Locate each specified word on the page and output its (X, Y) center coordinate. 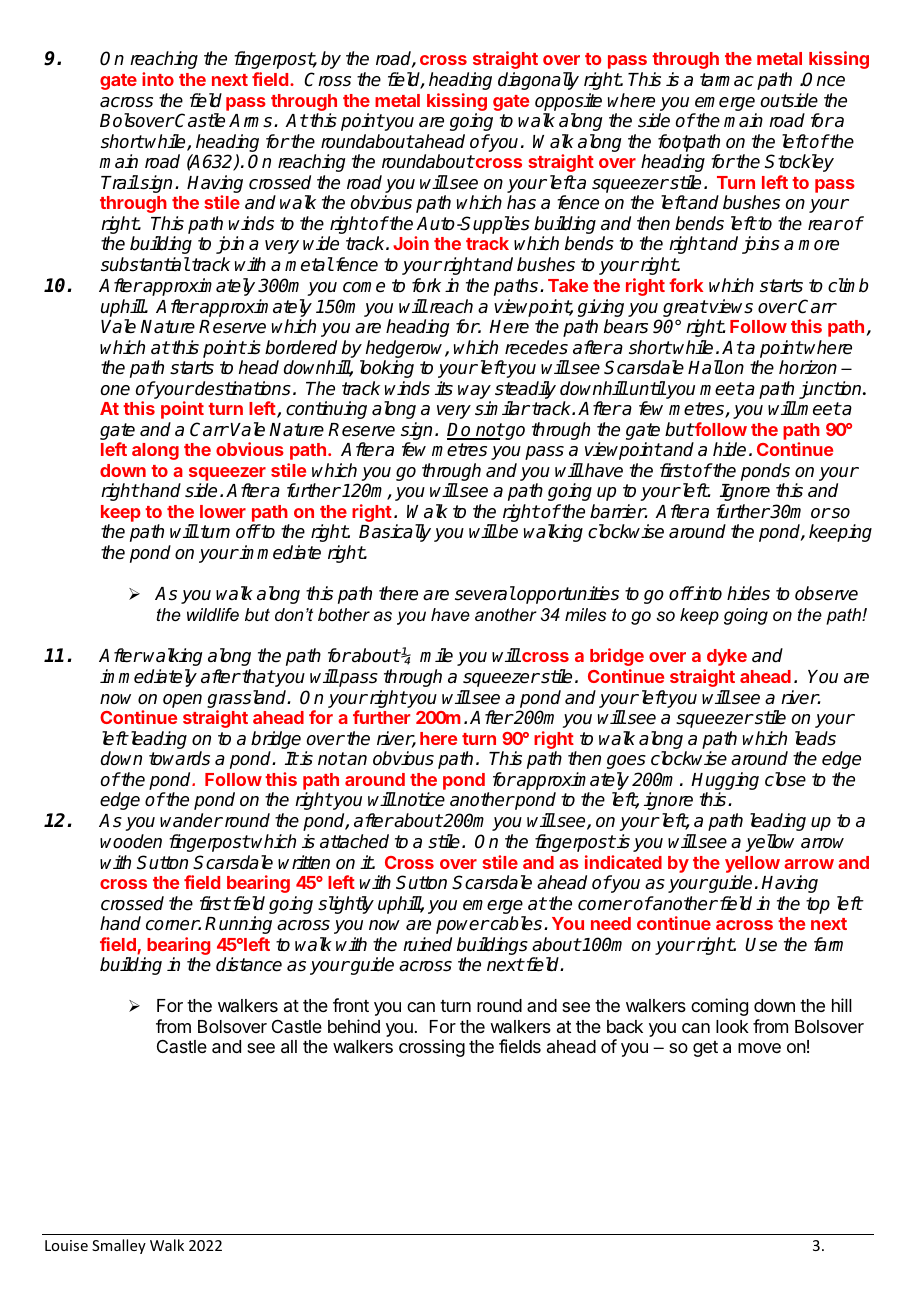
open (182, 701)
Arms (252, 121)
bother (344, 614)
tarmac (727, 80)
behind (354, 1026)
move (759, 1048)
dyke (727, 657)
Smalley (119, 1246)
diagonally (538, 81)
